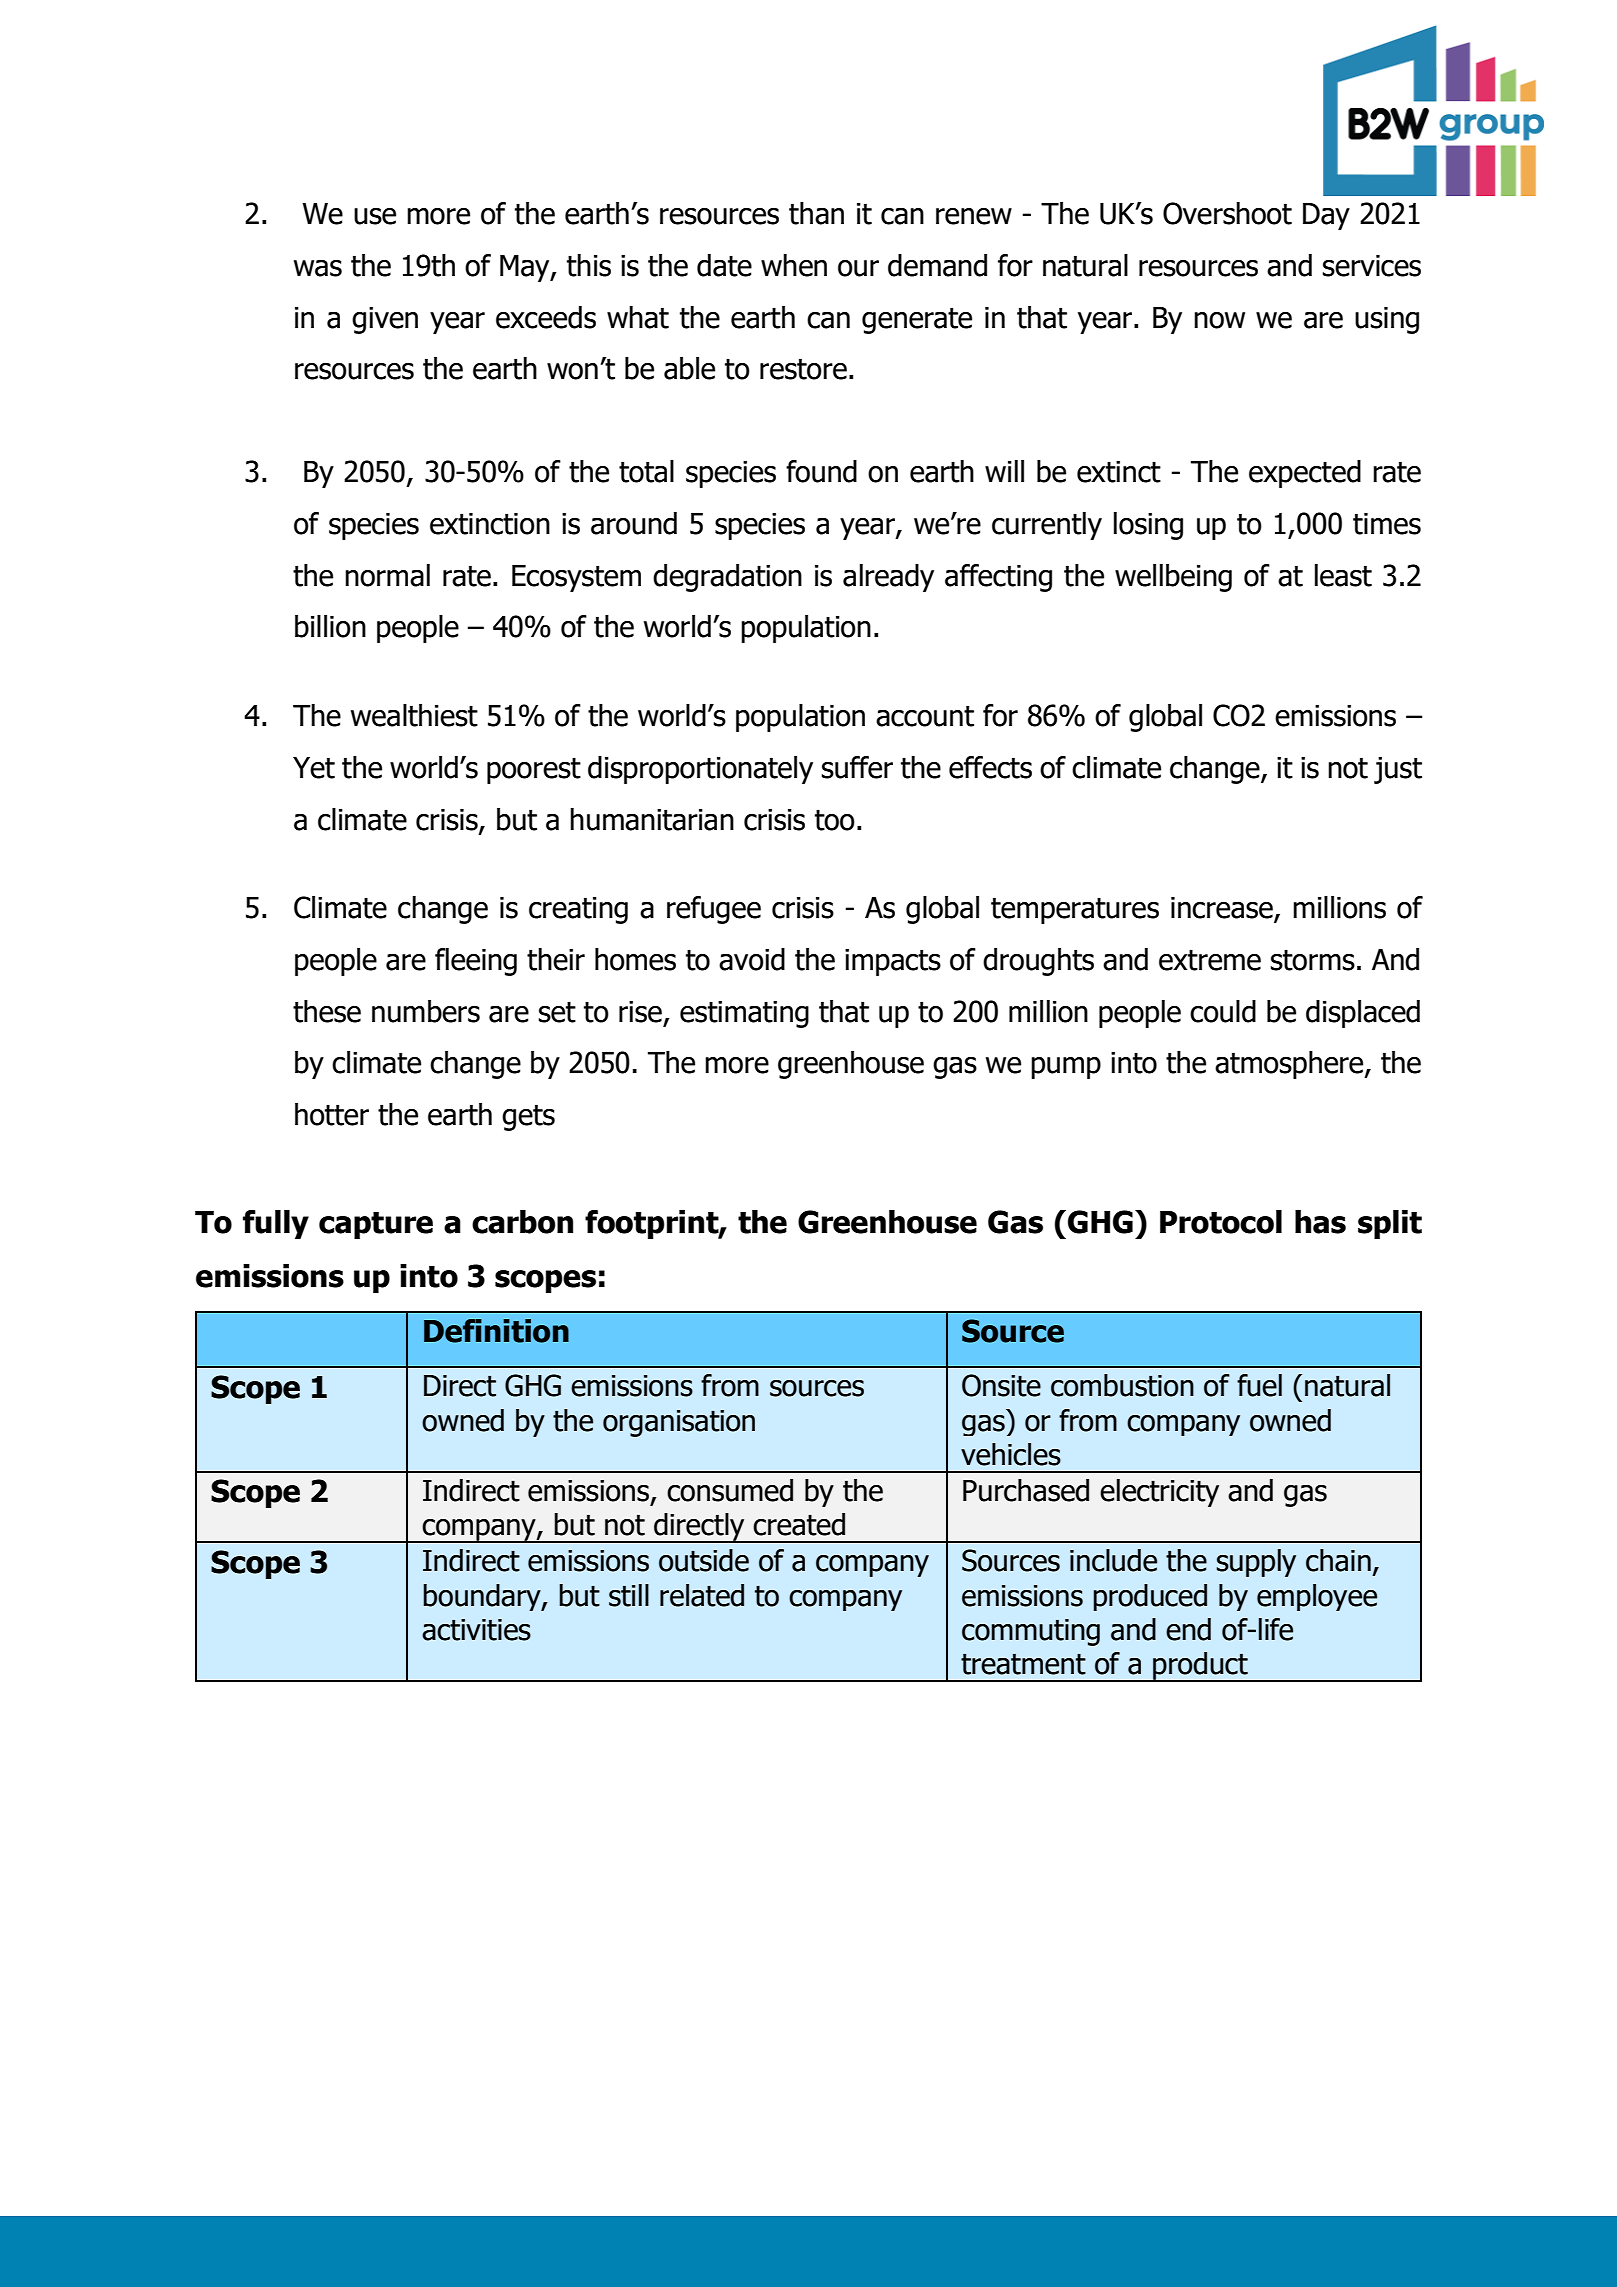 The image size is (1617, 2287). I want to click on storms, so click(1313, 960).
